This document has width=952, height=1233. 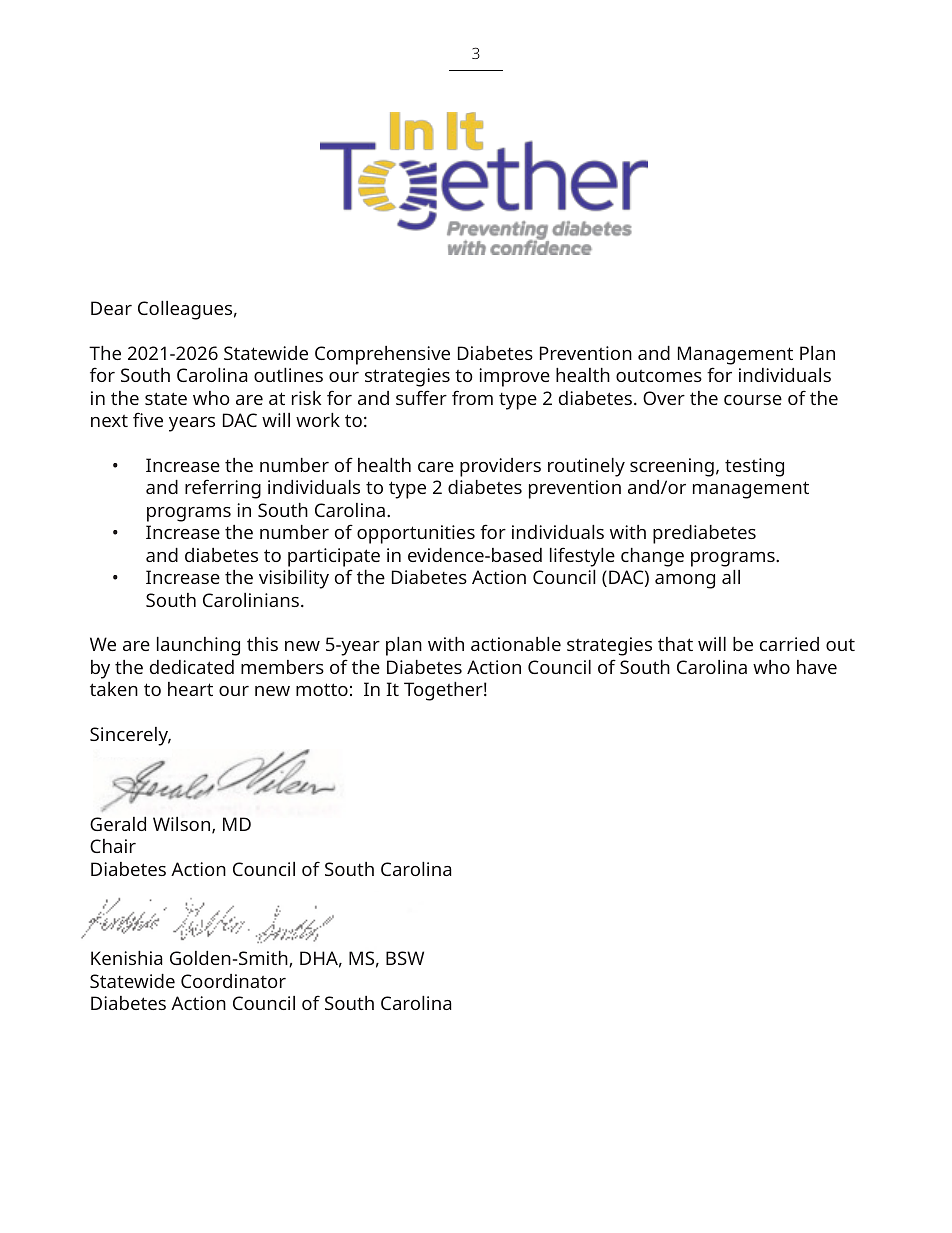 I want to click on Dear, so click(x=111, y=308).
